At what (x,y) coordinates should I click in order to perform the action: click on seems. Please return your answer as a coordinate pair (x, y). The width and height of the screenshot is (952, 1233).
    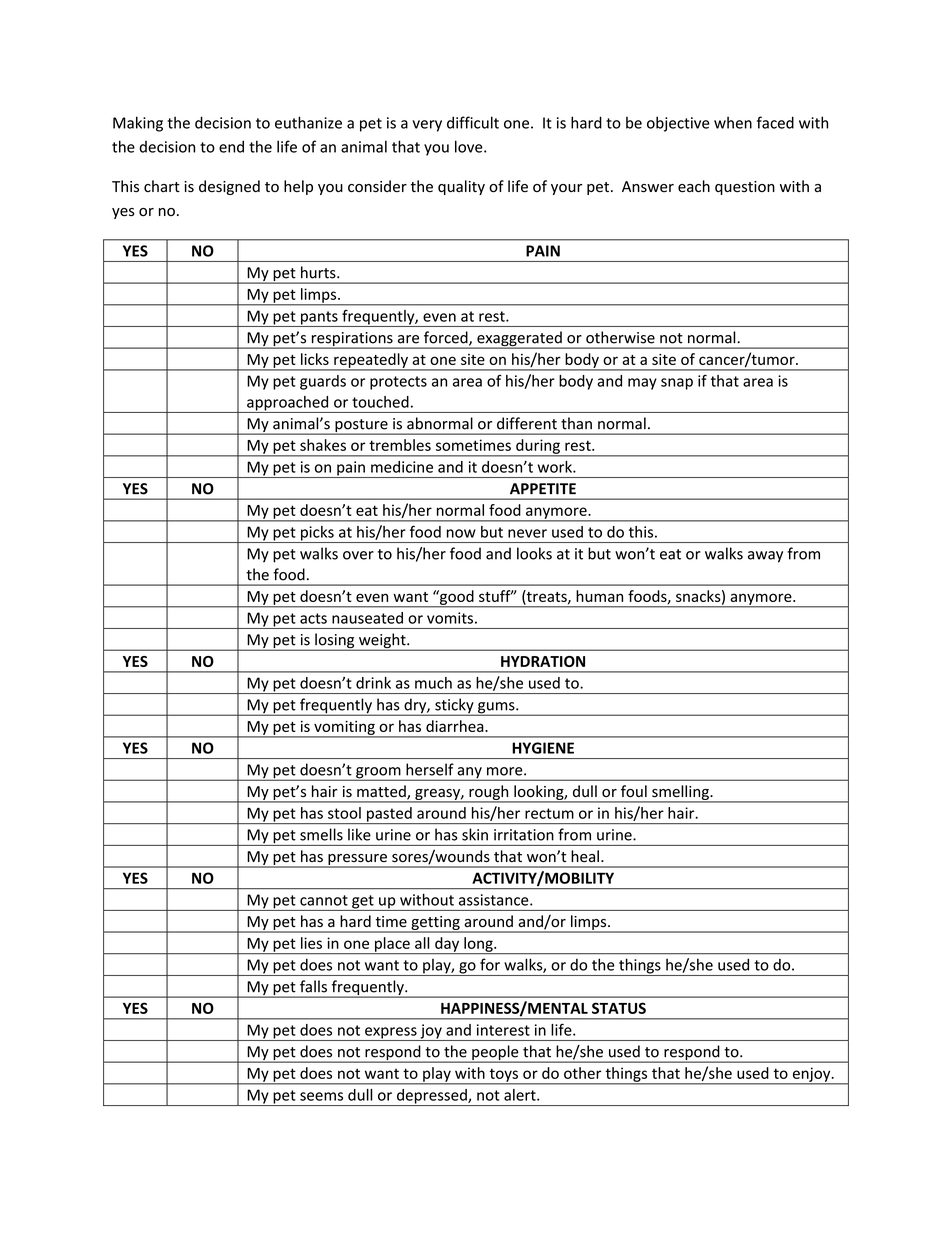
    Looking at the image, I should click on (321, 1096).
